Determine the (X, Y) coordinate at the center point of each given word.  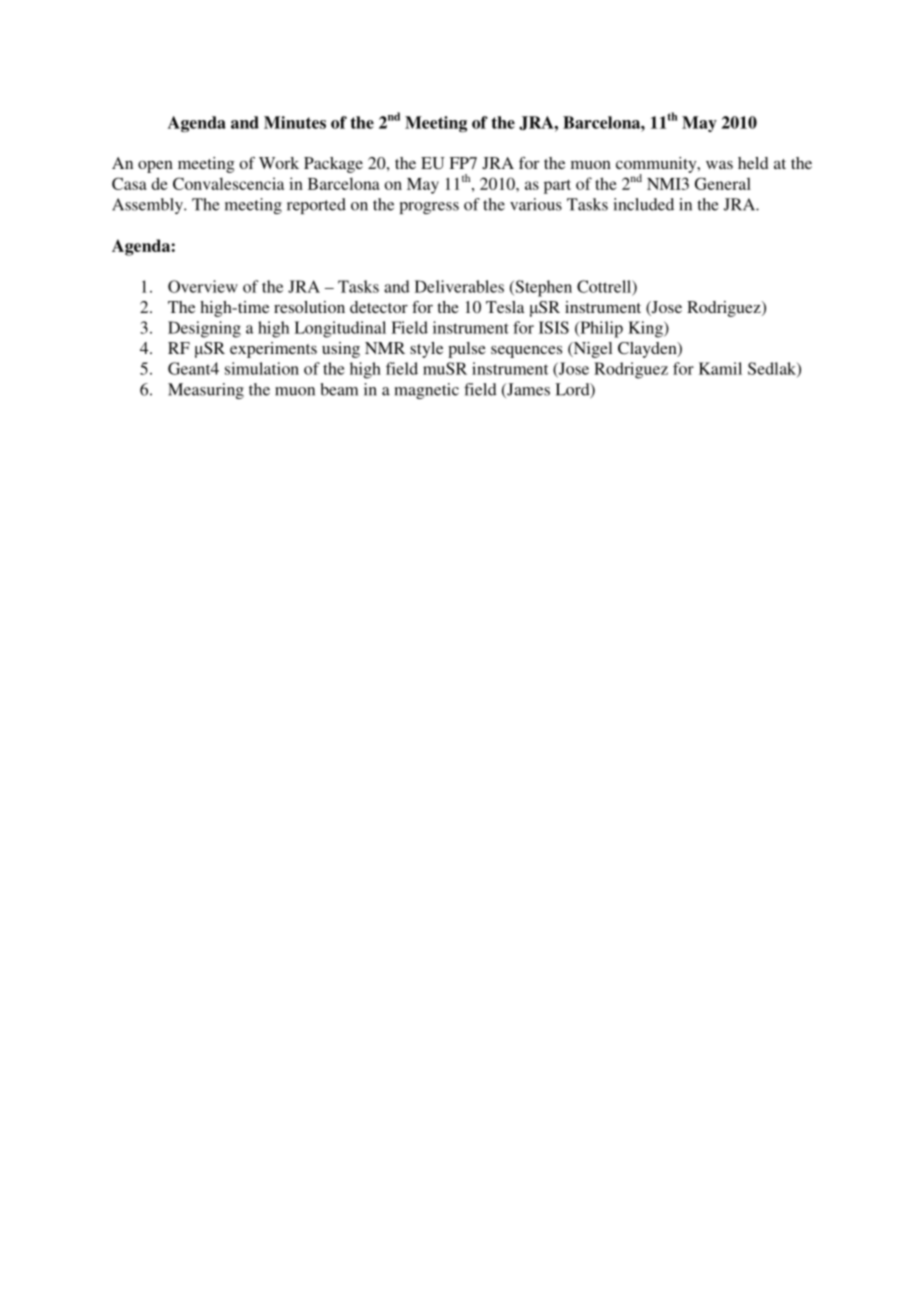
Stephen (542, 288)
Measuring (206, 391)
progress (429, 208)
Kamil (720, 368)
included (644, 204)
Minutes (295, 122)
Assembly (148, 206)
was (719, 164)
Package (333, 165)
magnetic (427, 391)
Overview (203, 286)
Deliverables (459, 286)
